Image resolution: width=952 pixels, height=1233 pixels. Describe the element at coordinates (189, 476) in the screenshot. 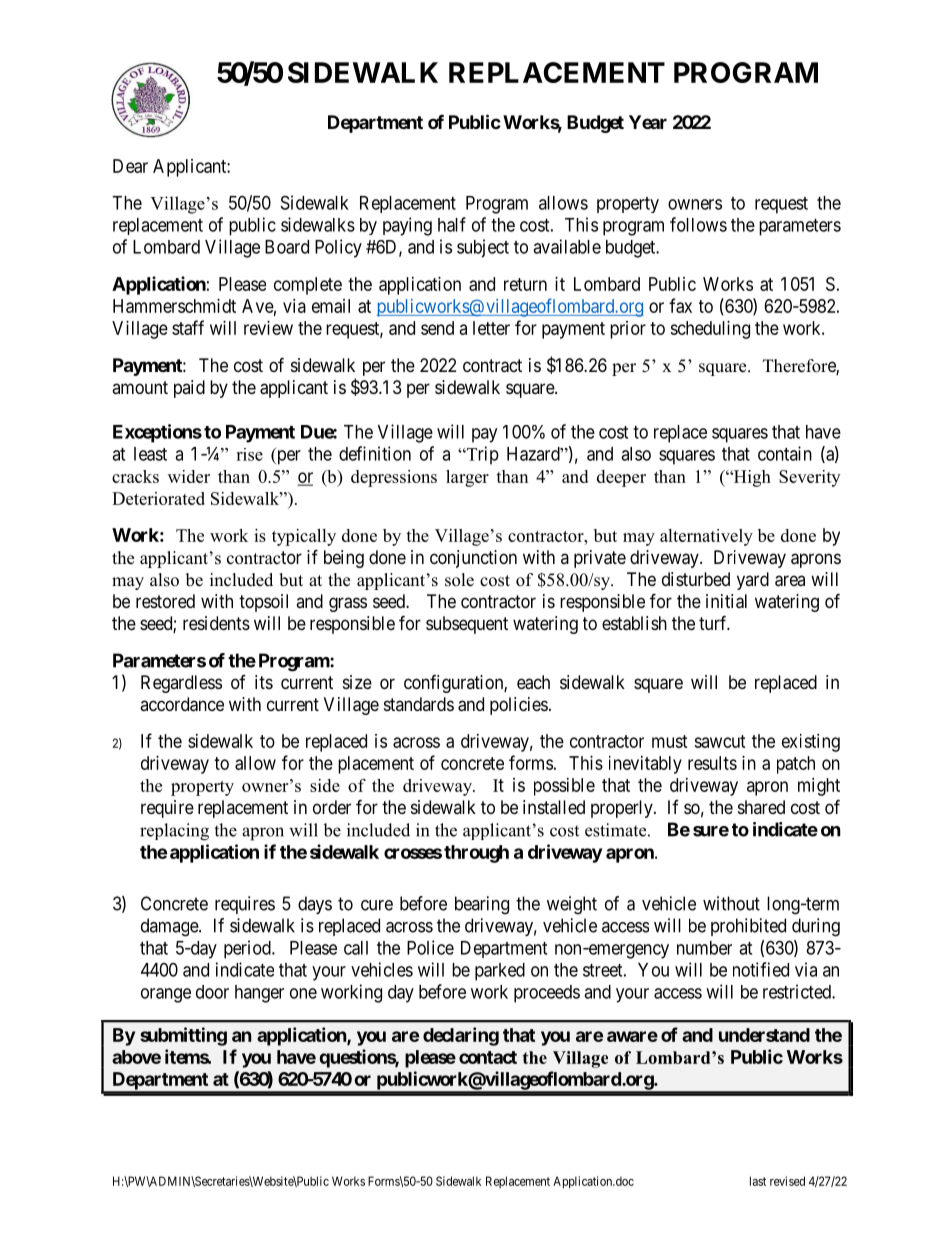

I see `wider` at that location.
